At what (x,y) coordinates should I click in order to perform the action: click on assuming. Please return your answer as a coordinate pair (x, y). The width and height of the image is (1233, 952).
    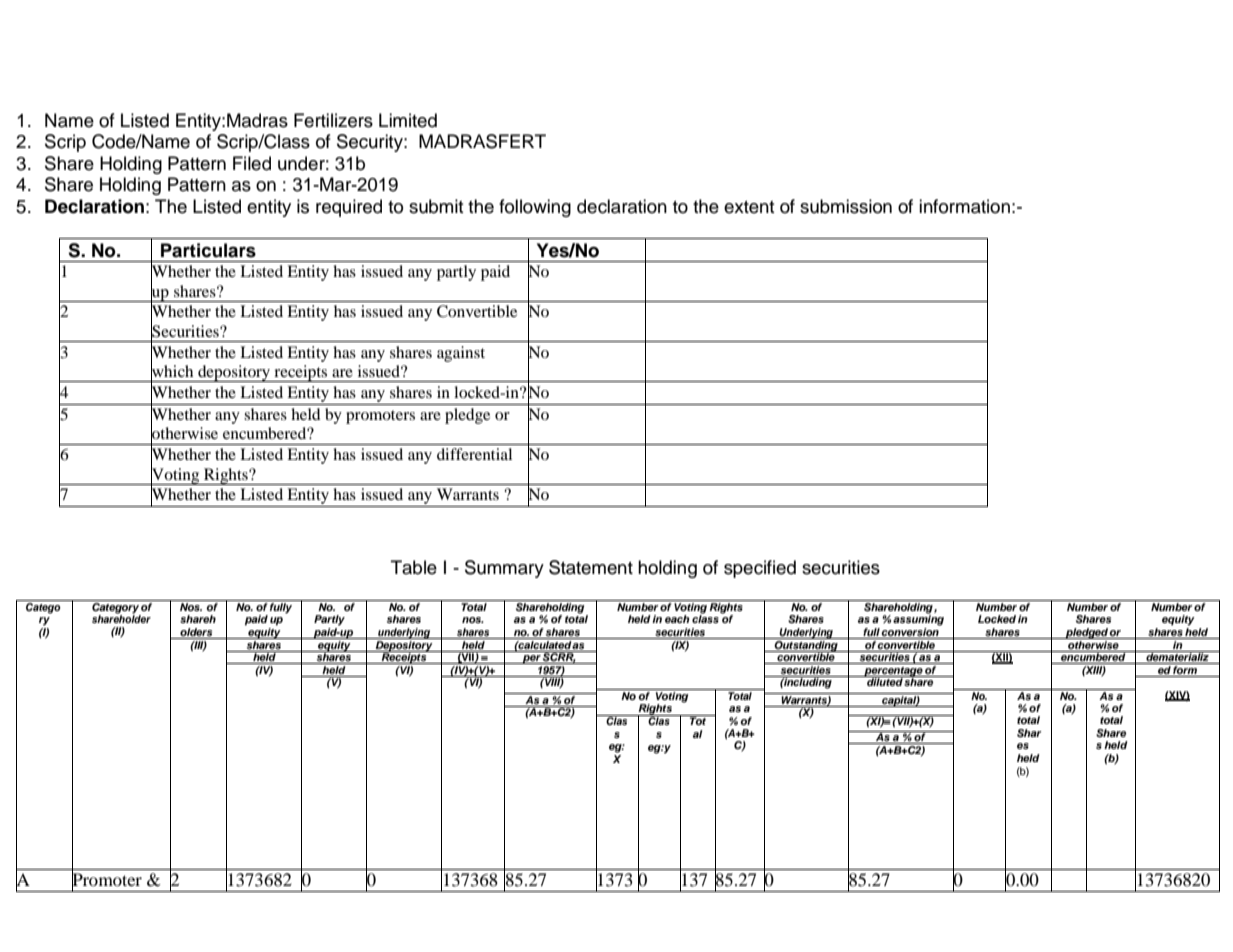
    Looking at the image, I should click on (918, 619).
